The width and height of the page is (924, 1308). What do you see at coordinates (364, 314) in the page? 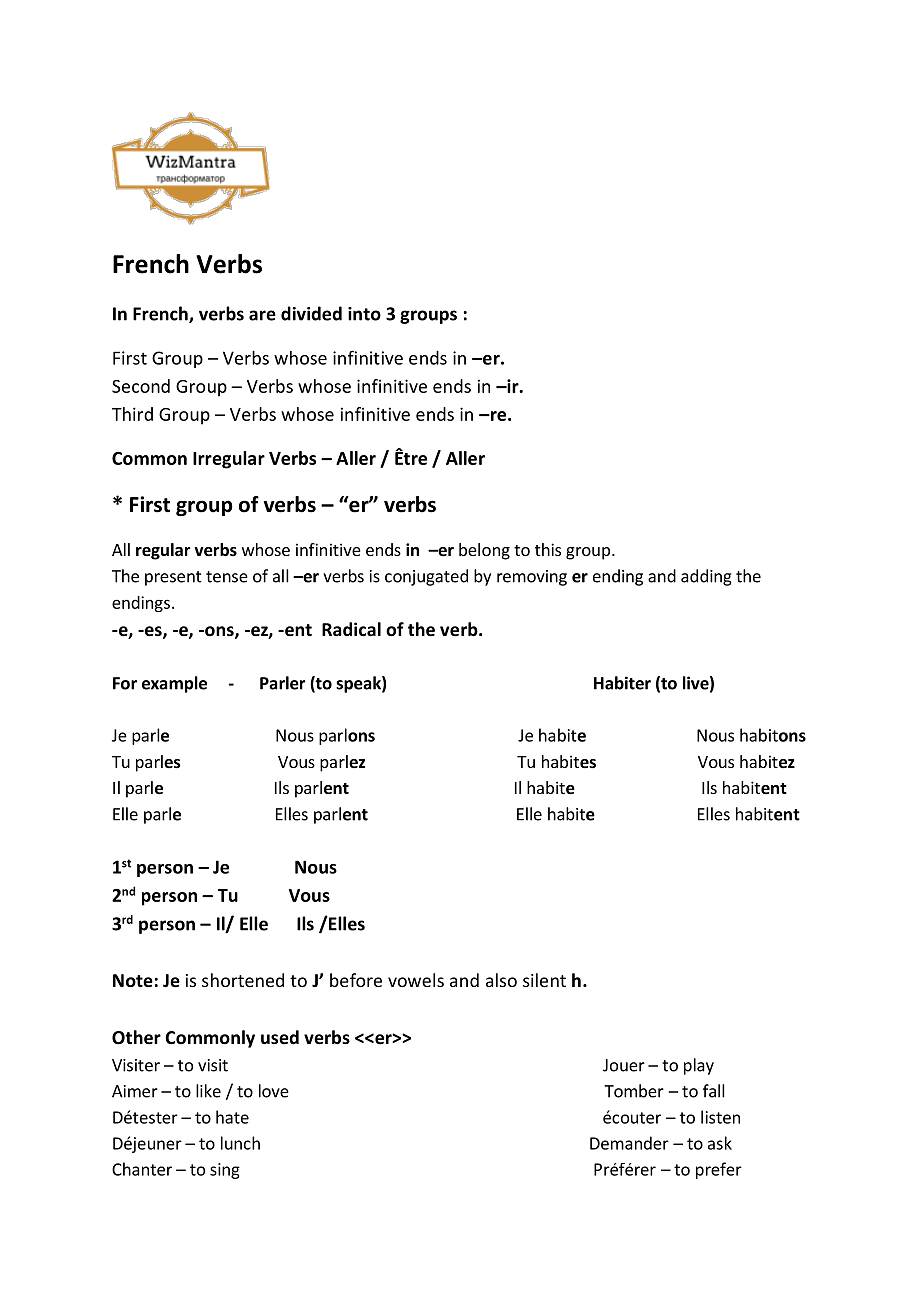
I see `into` at bounding box center [364, 314].
